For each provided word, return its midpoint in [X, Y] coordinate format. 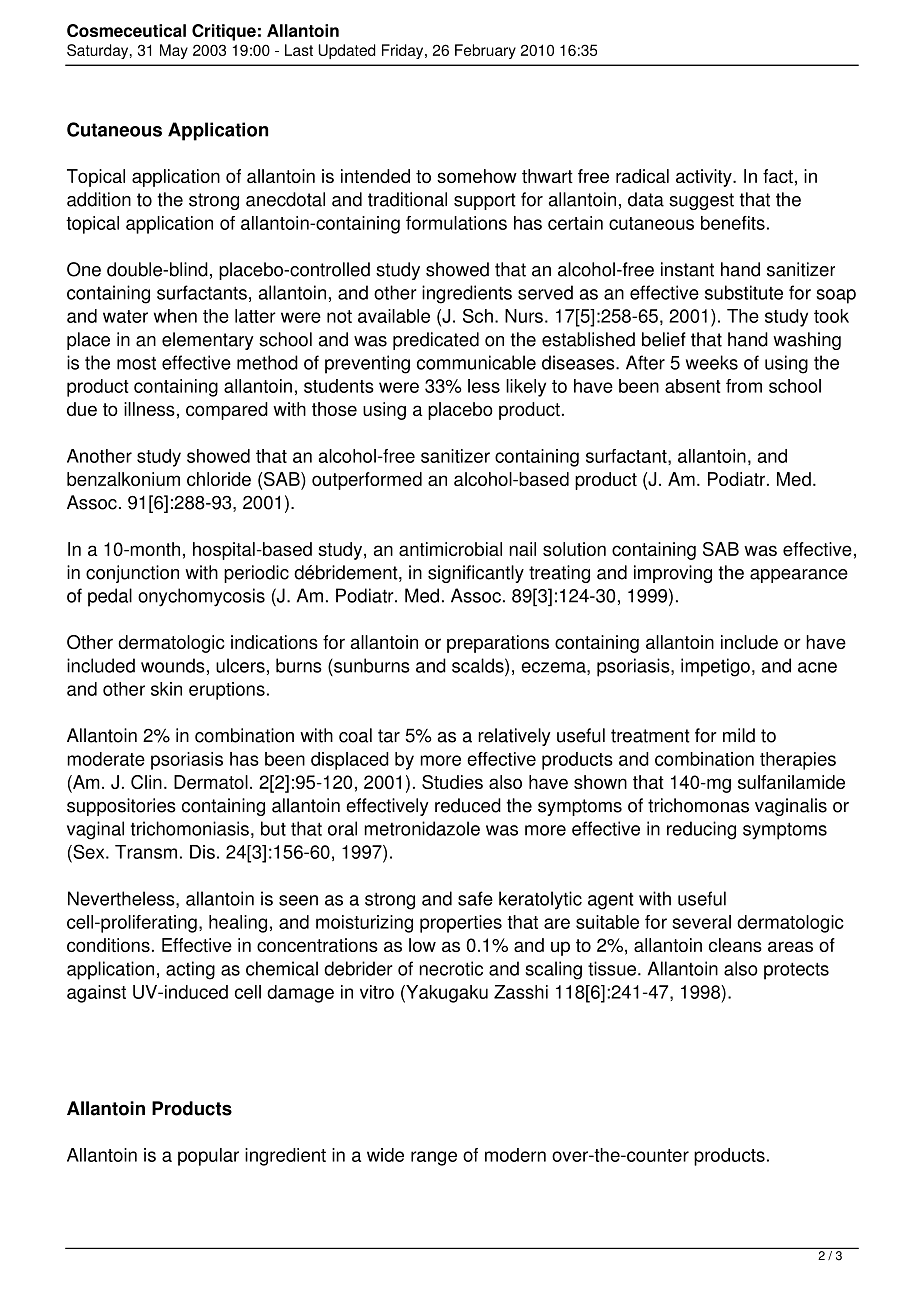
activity [705, 178]
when [175, 316]
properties [461, 924]
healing [238, 924]
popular [208, 1157]
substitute [744, 292]
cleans [735, 945]
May [174, 51]
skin [166, 689]
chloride [219, 479]
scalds [479, 665]
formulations [456, 223]
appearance [799, 576]
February [485, 51]
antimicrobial [450, 549]
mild [739, 735]
